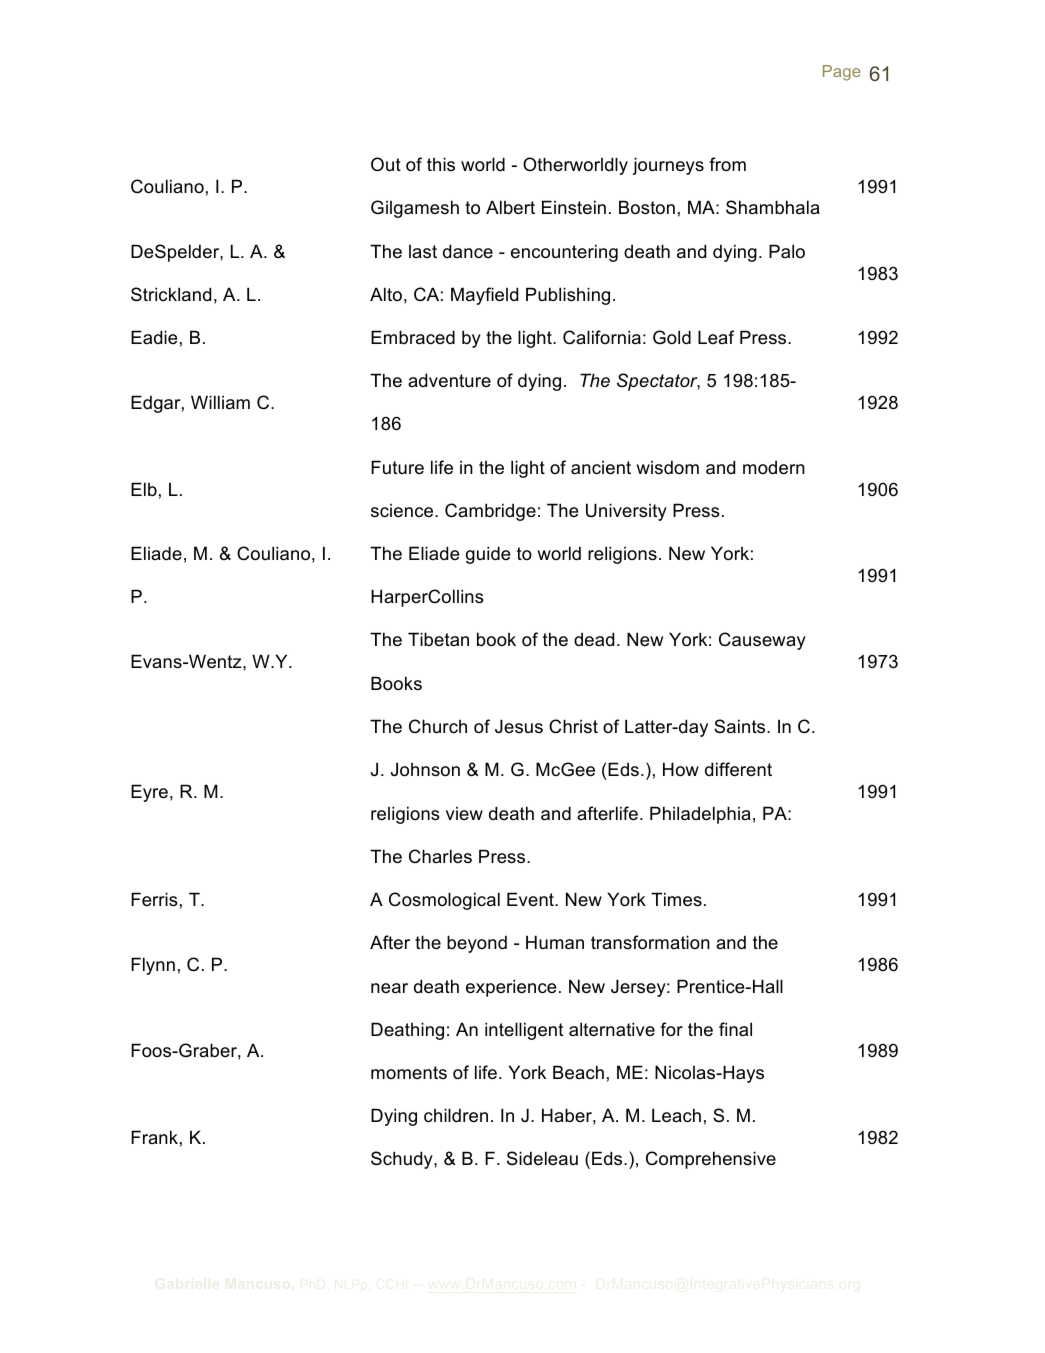 This image has height=1353, width=1045. What do you see at coordinates (711, 1160) in the image?
I see `Comprehensive` at bounding box center [711, 1160].
